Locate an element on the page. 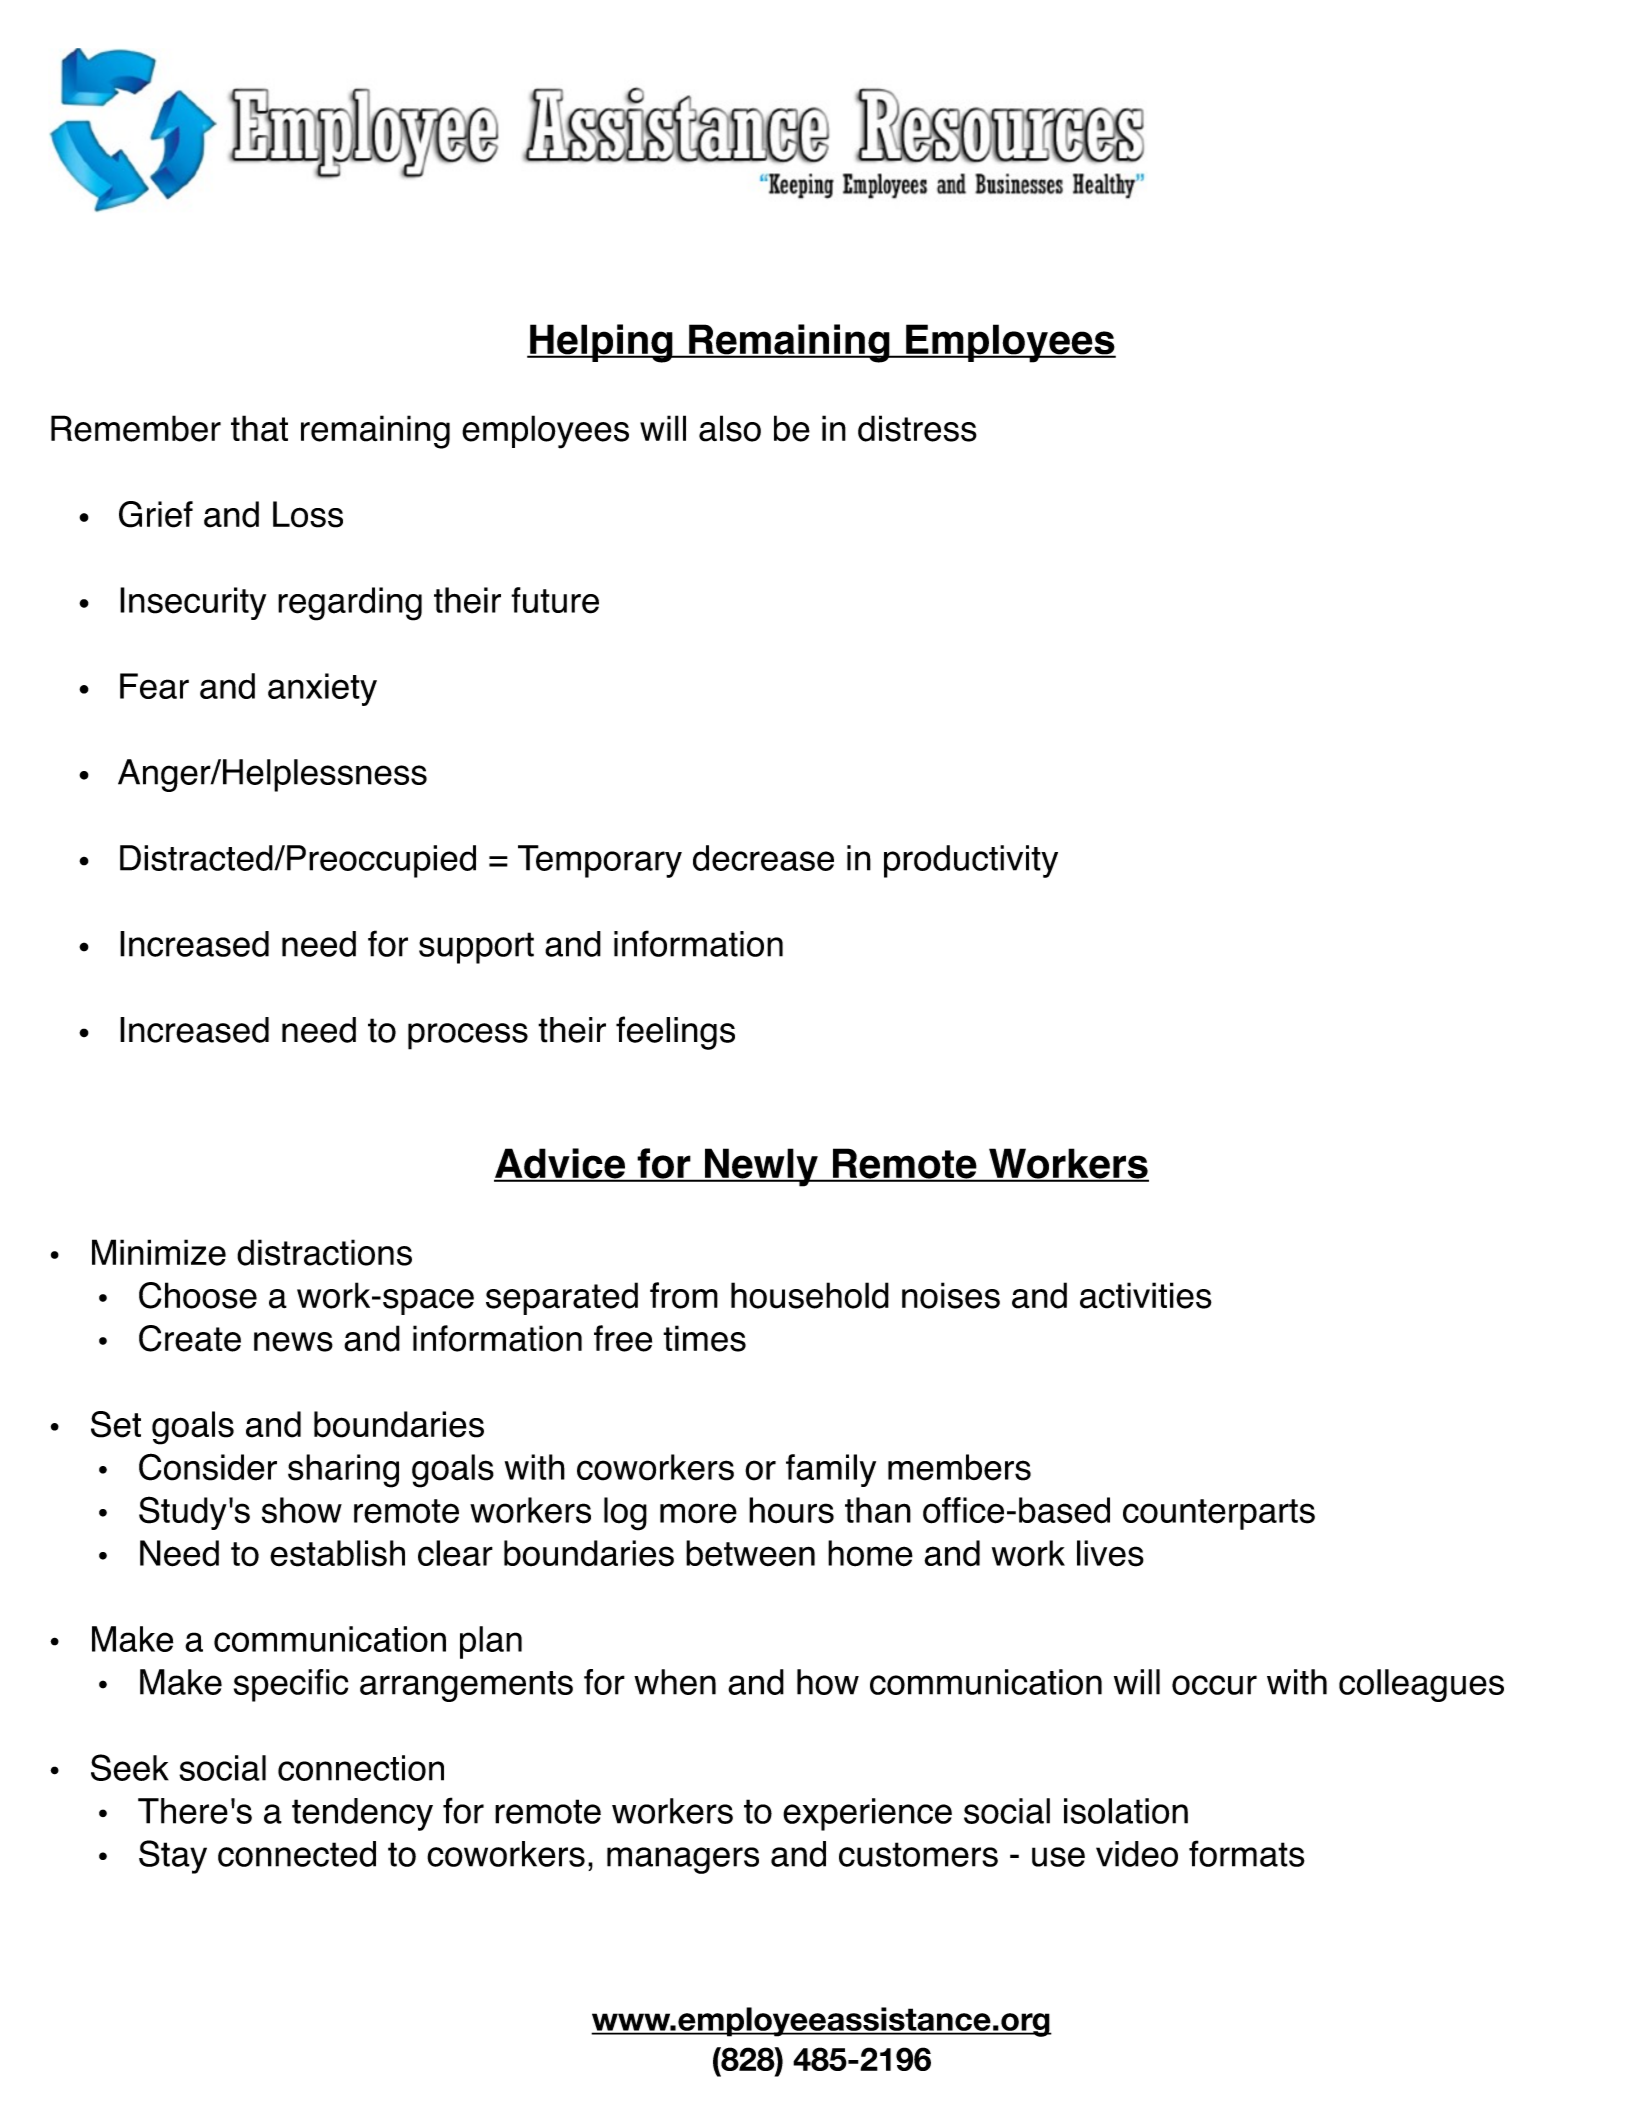 Image resolution: width=1643 pixels, height=2126 pixels. also is located at coordinates (730, 428).
